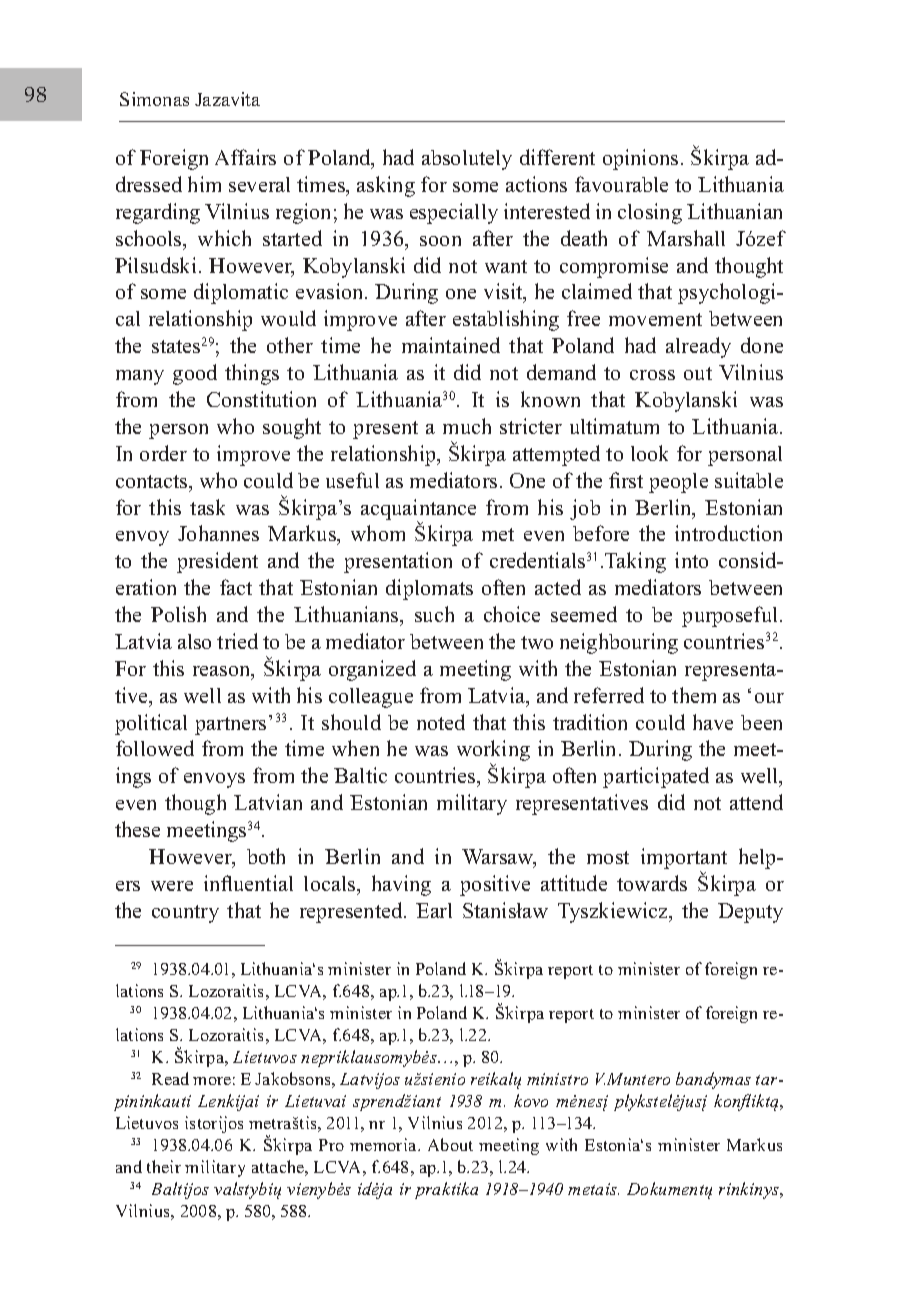  I want to click on closing, so click(650, 213).
